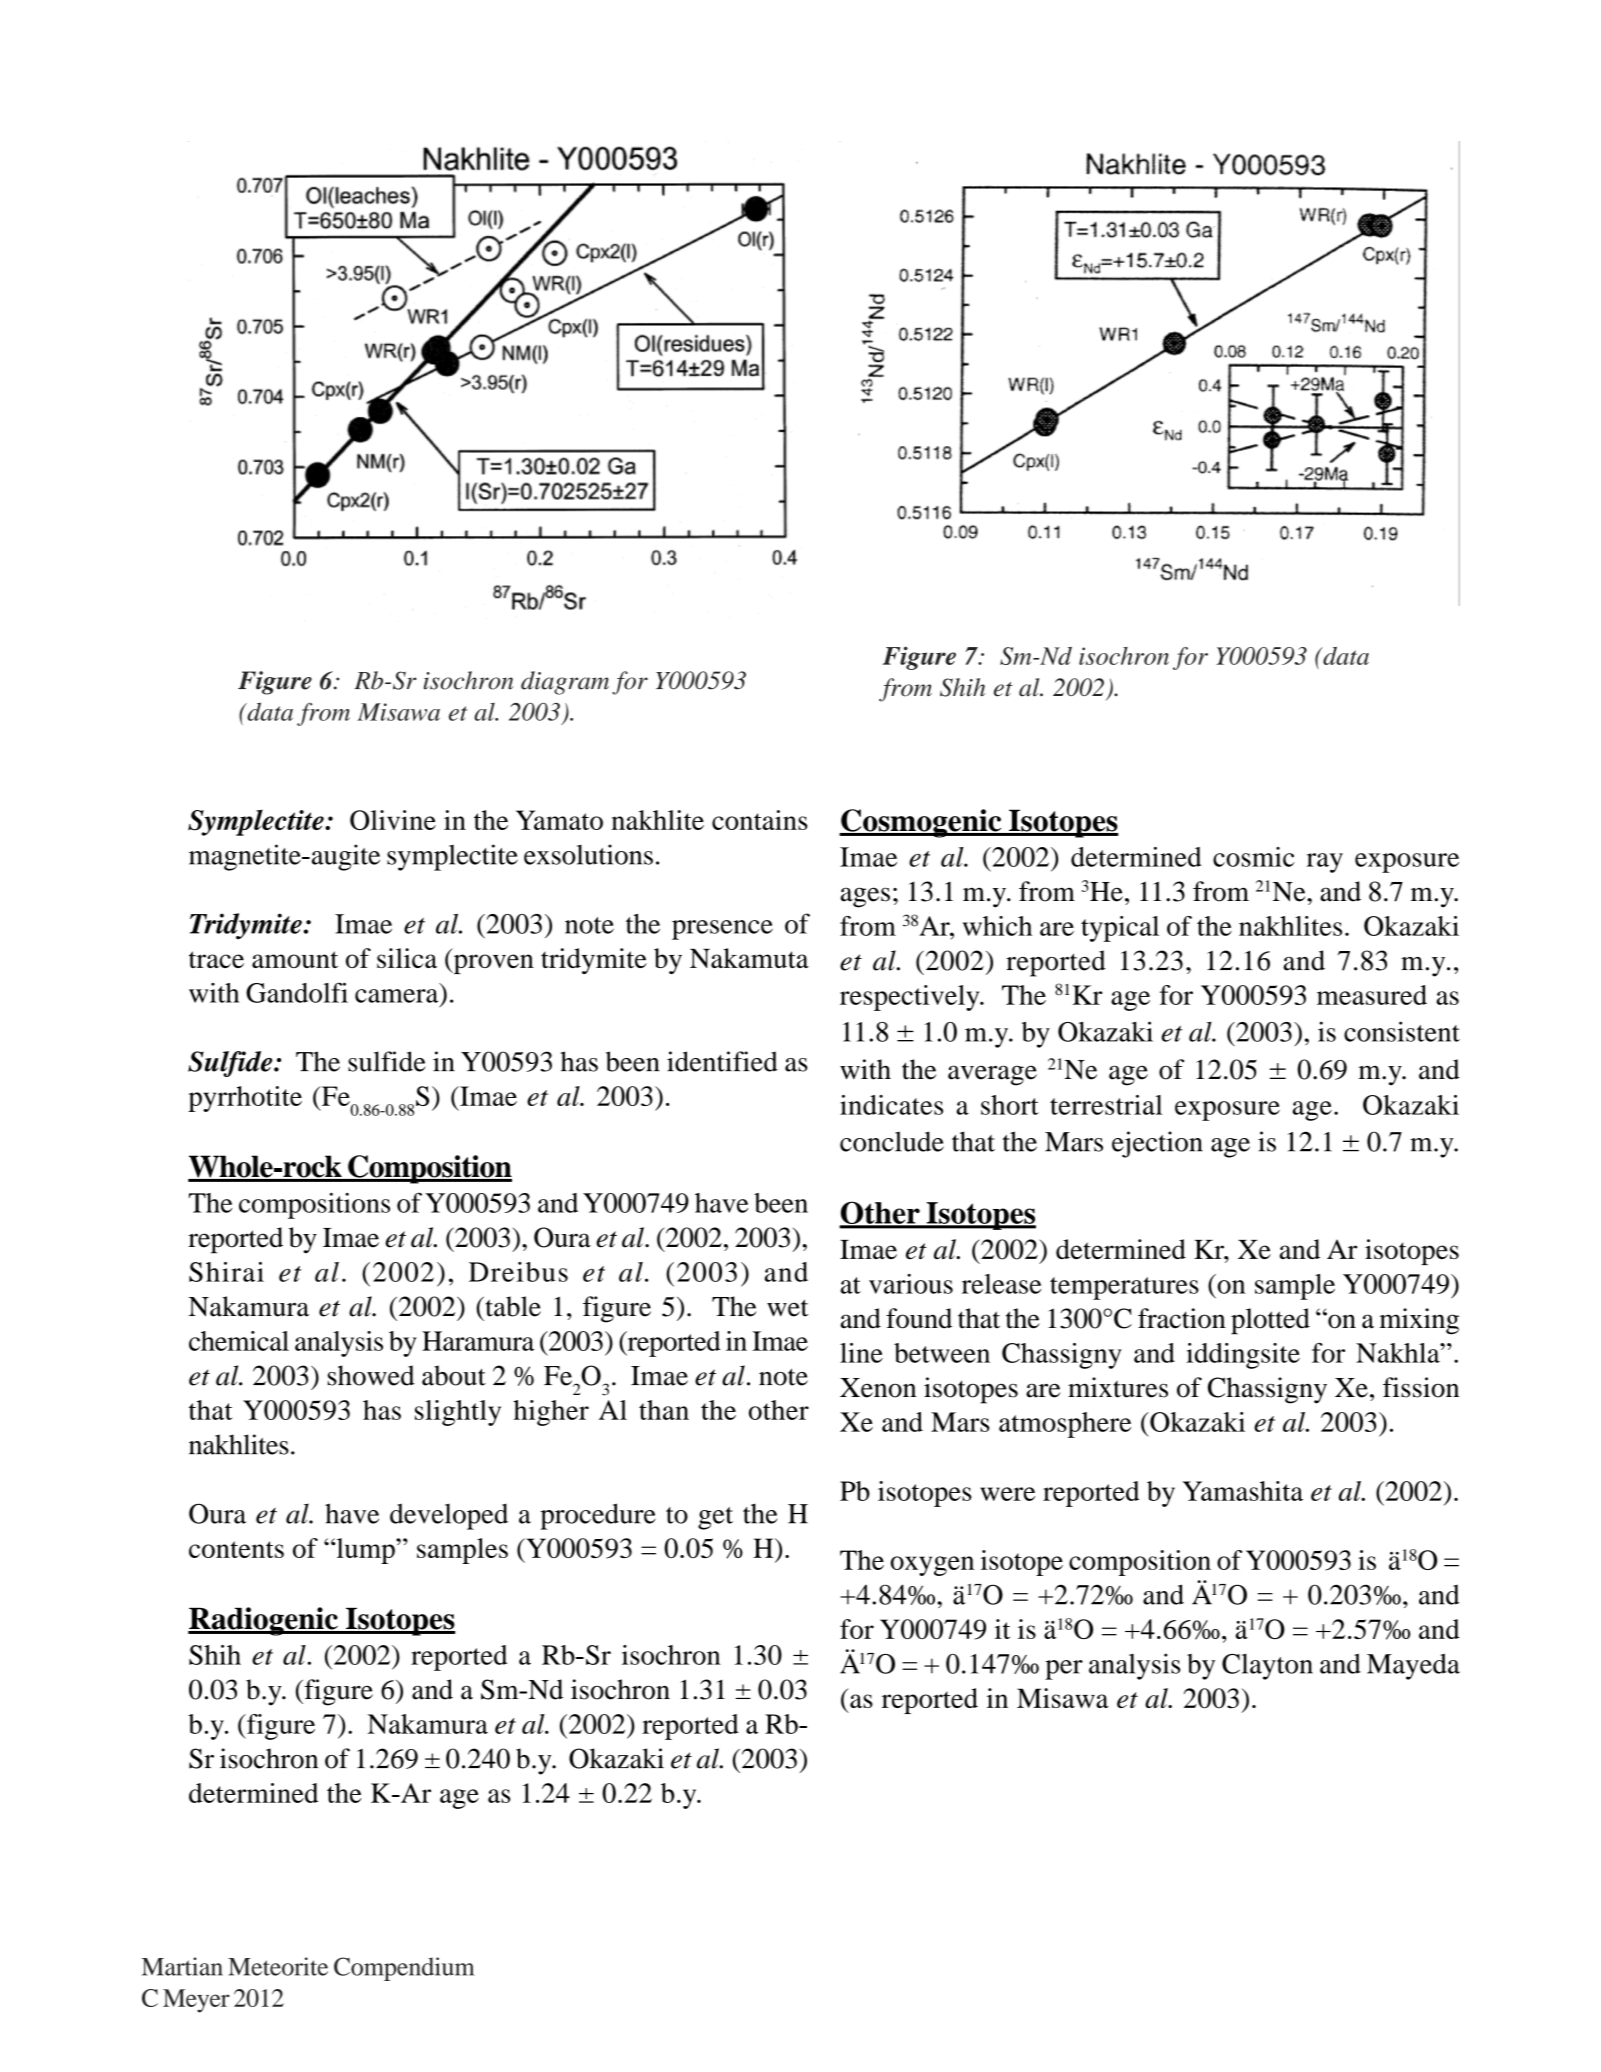 This screenshot has width=1601, height=2072. What do you see at coordinates (404, 1969) in the screenshot?
I see `Compendium` at bounding box center [404, 1969].
